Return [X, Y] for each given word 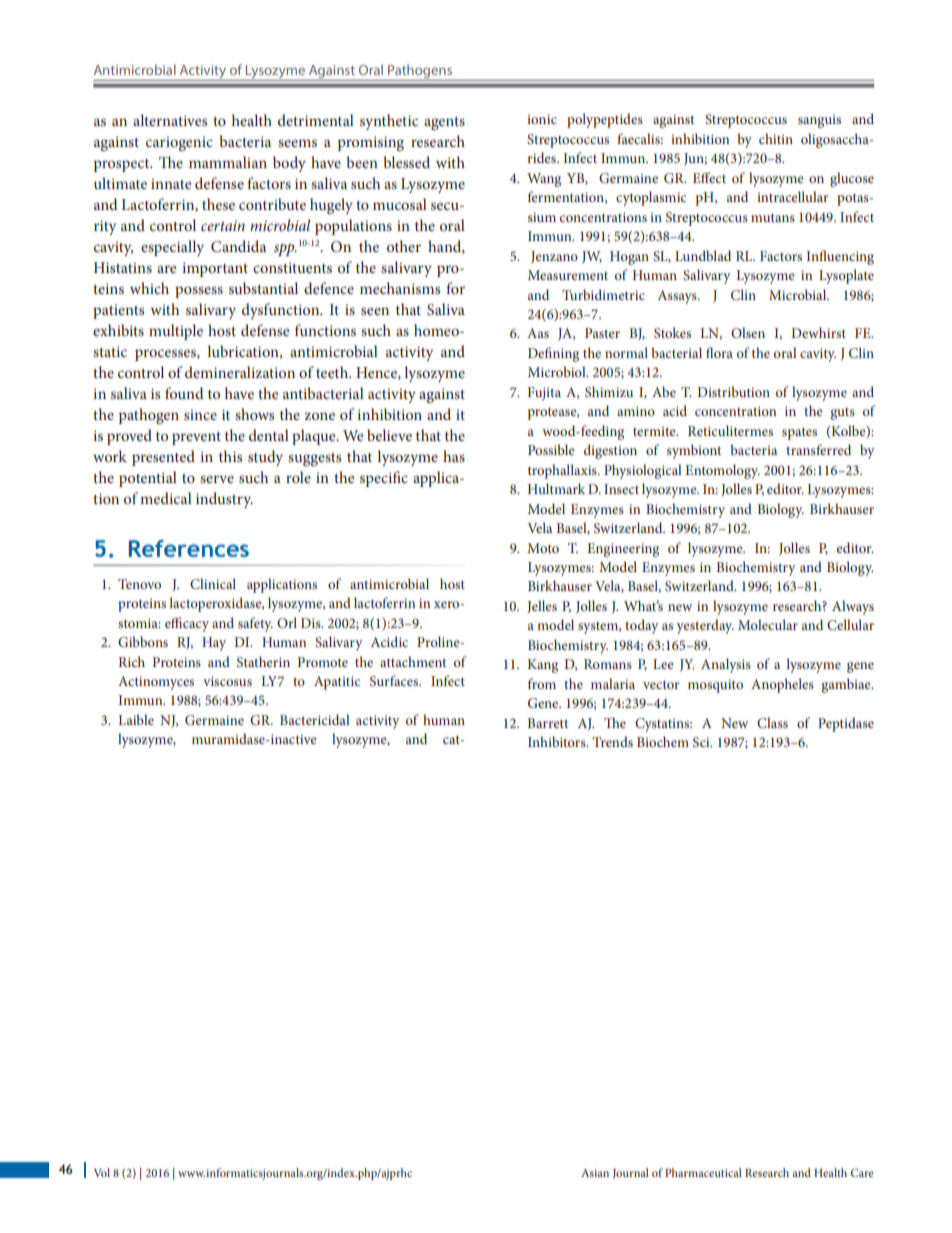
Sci [702, 742]
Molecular [768, 624]
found [184, 393]
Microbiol [558, 371]
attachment [413, 661]
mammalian [228, 162]
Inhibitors [558, 741]
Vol [102, 1172]
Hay [214, 644]
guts [843, 414]
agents [444, 123]
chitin [776, 138]
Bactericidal [315, 719]
